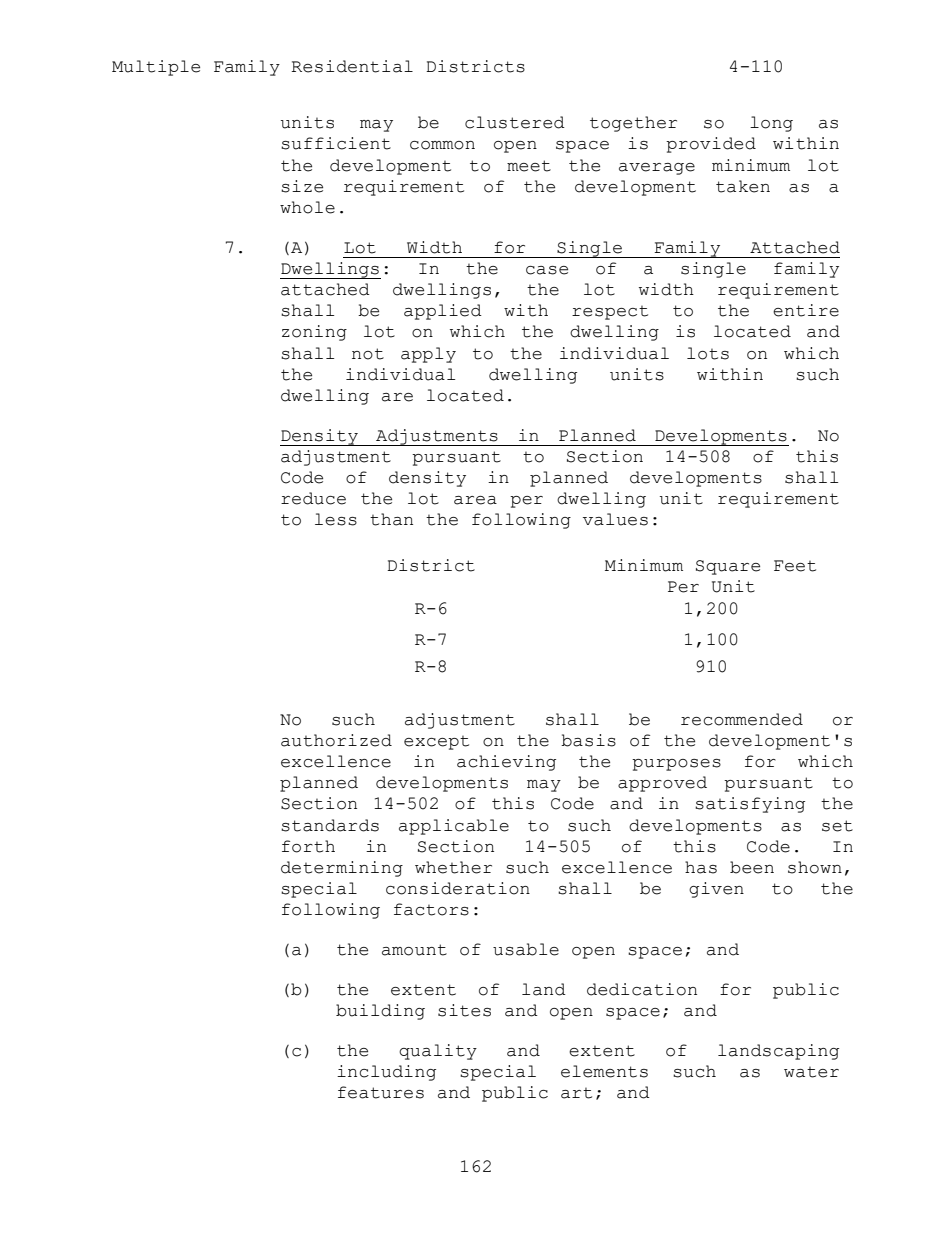  What do you see at coordinates (475, 500) in the screenshot?
I see `area` at bounding box center [475, 500].
